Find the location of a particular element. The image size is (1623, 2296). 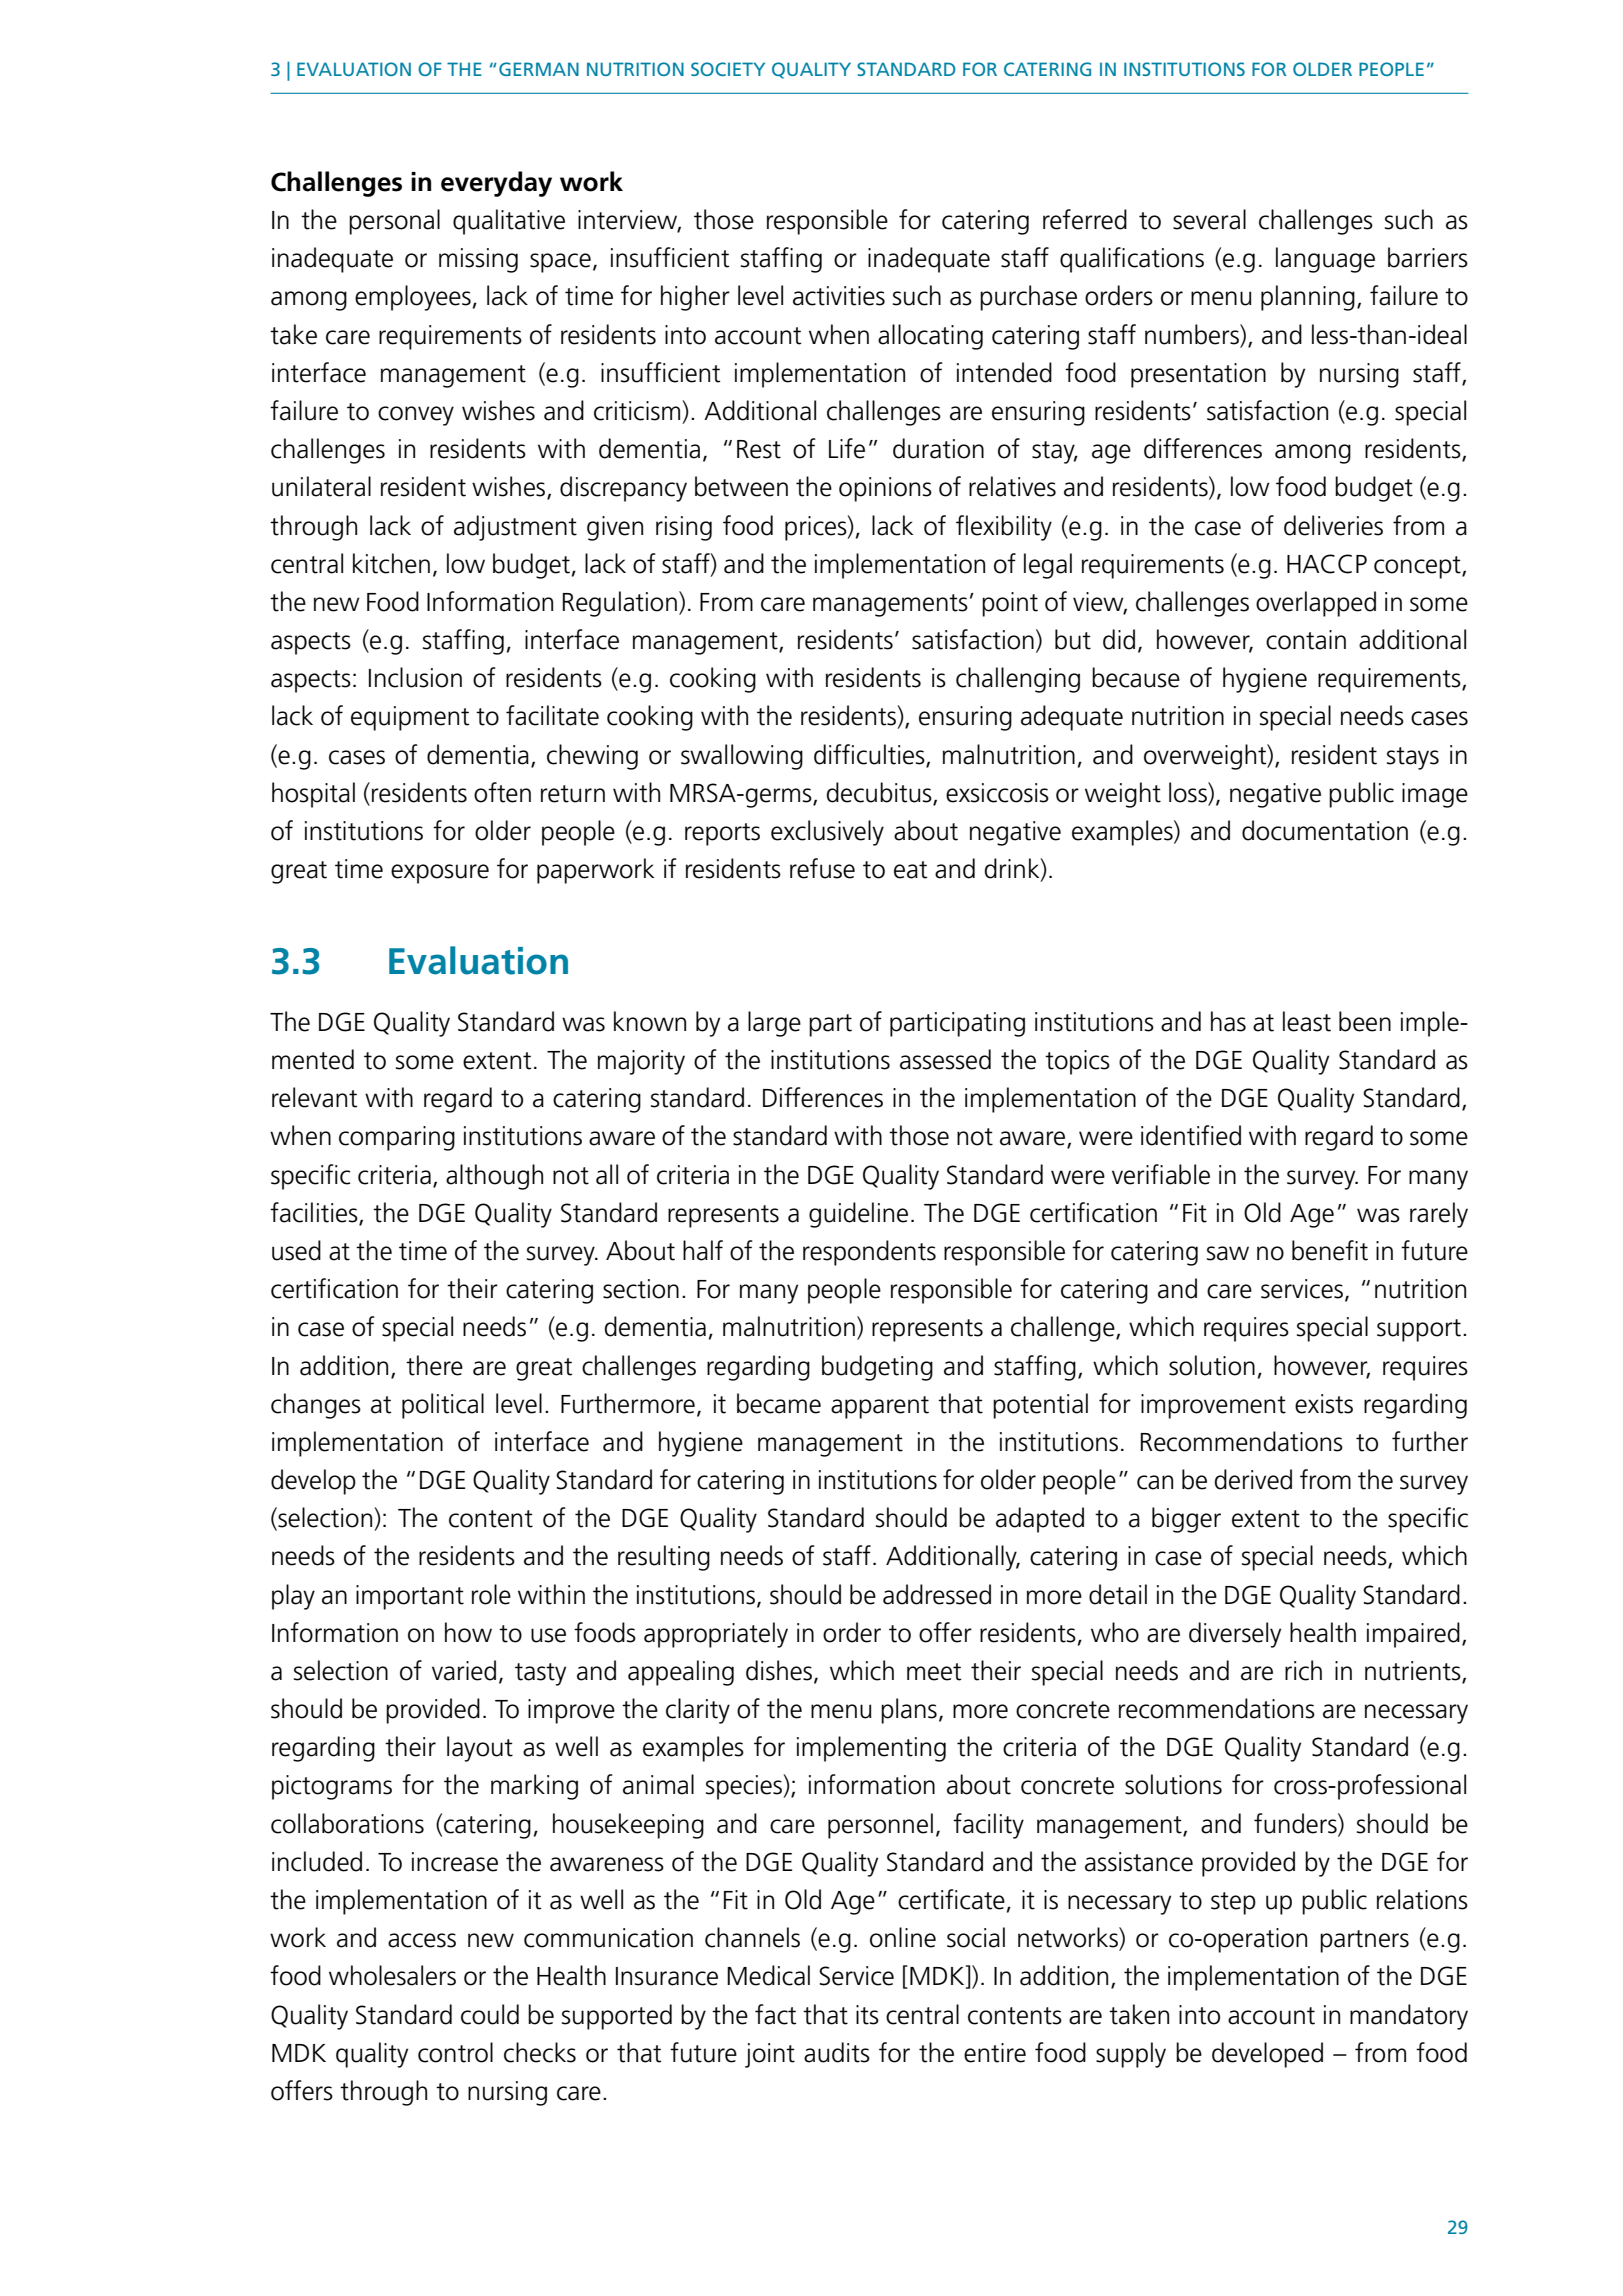

wholesalers is located at coordinates (392, 1975).
